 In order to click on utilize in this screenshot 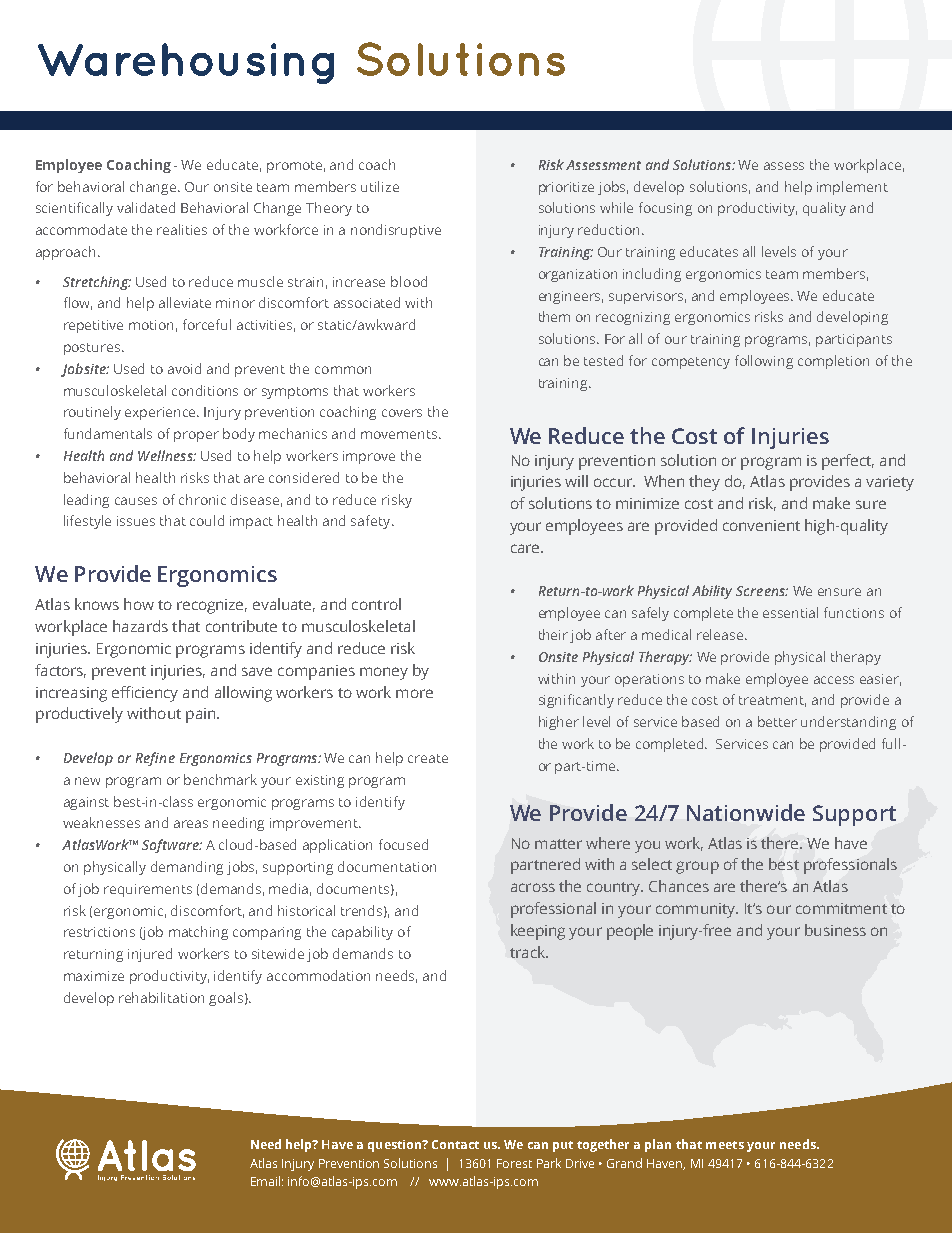, I will do `click(380, 186)`.
